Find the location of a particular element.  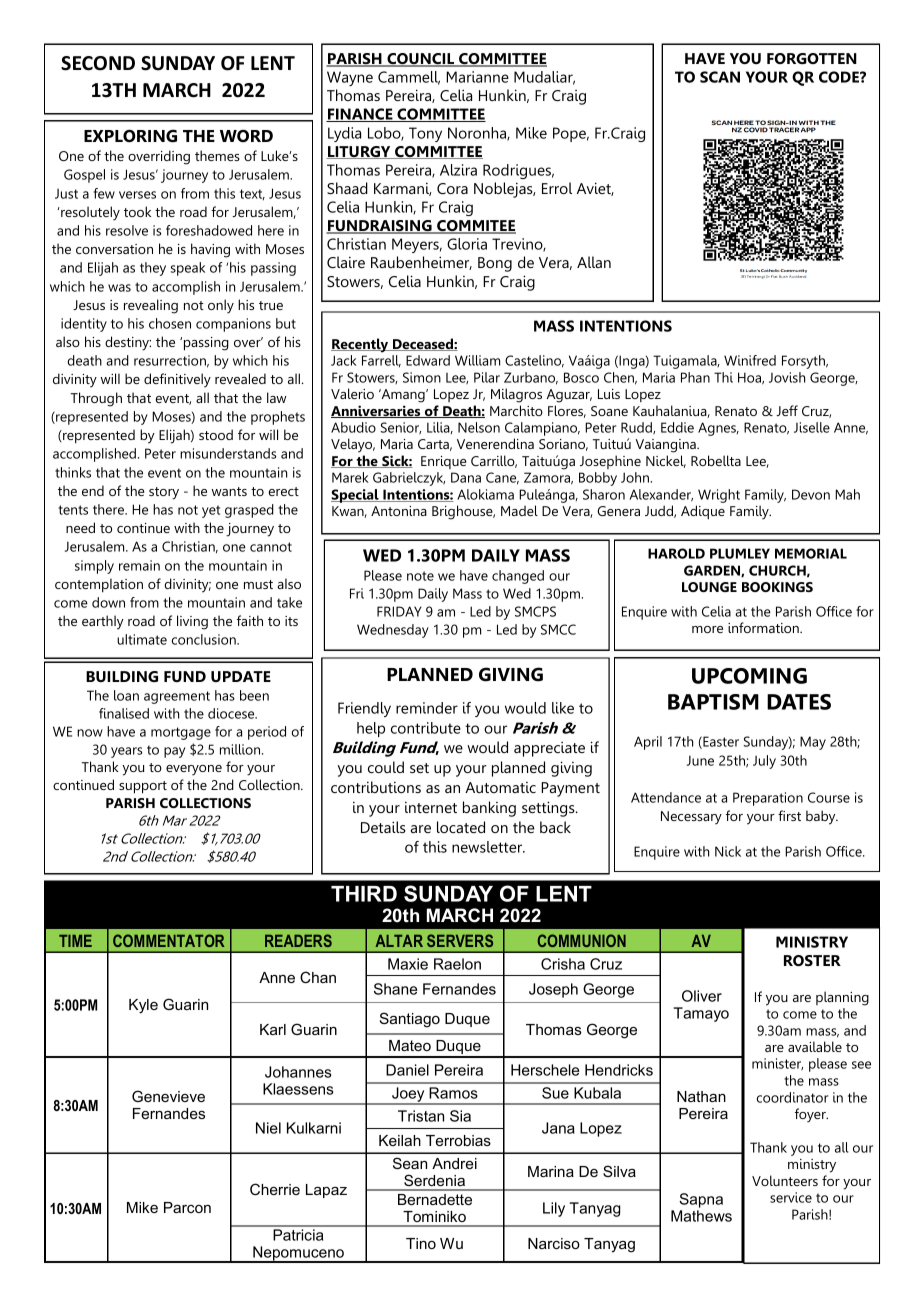

service is located at coordinates (791, 1197).
